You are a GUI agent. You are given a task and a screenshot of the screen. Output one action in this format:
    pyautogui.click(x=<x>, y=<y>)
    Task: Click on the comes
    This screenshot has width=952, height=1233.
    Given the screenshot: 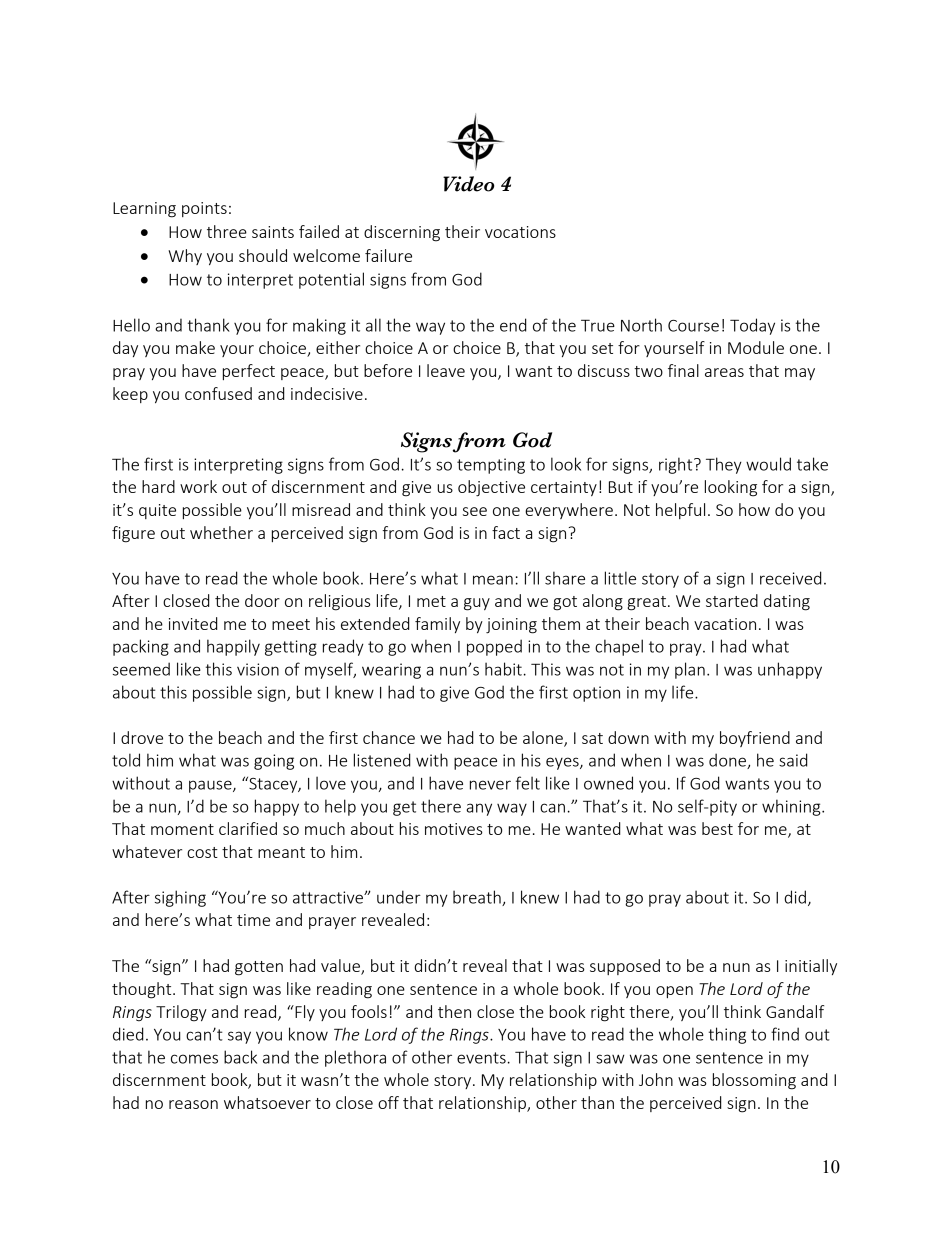 What is the action you would take?
    pyautogui.click(x=194, y=1059)
